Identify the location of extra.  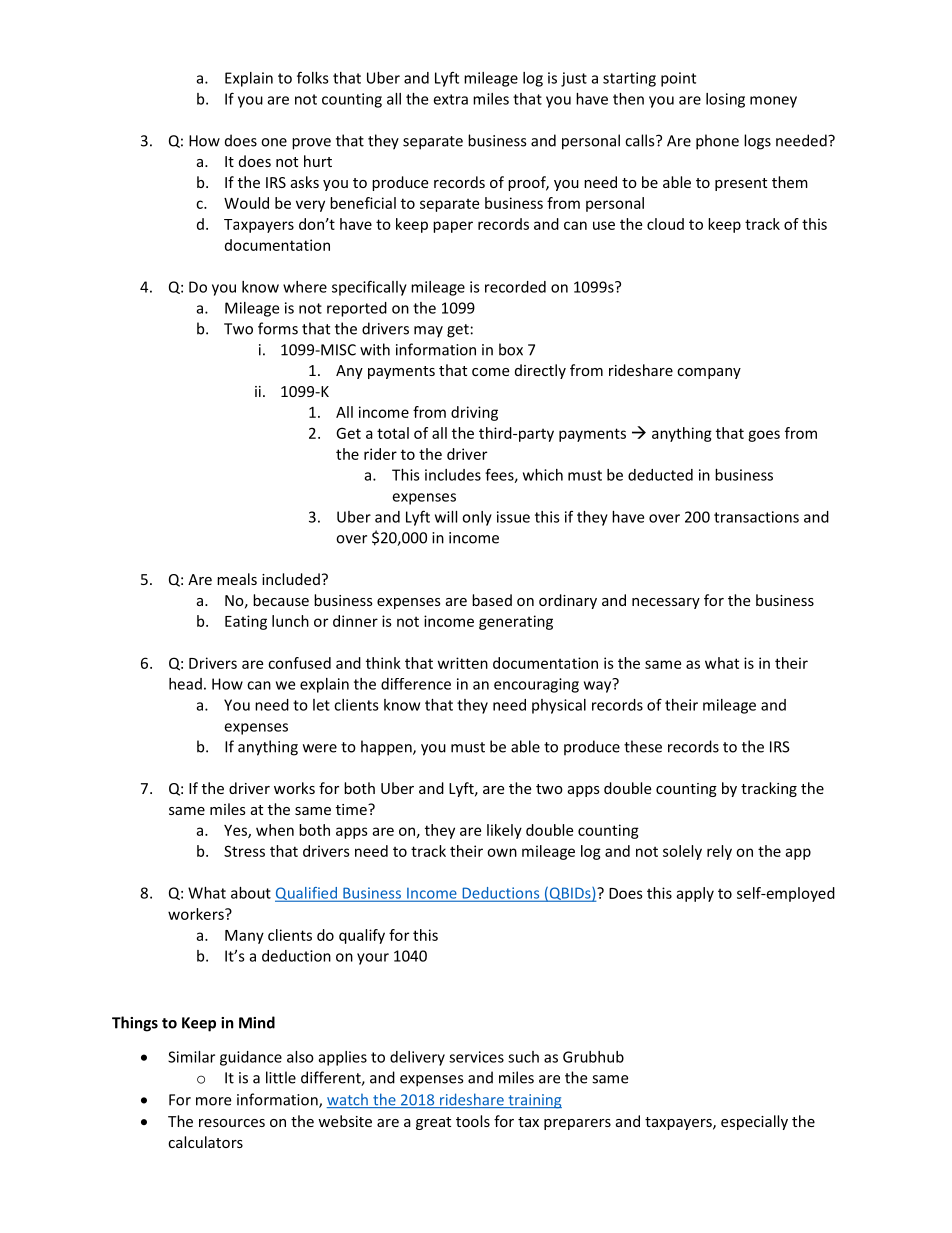
(450, 99).
